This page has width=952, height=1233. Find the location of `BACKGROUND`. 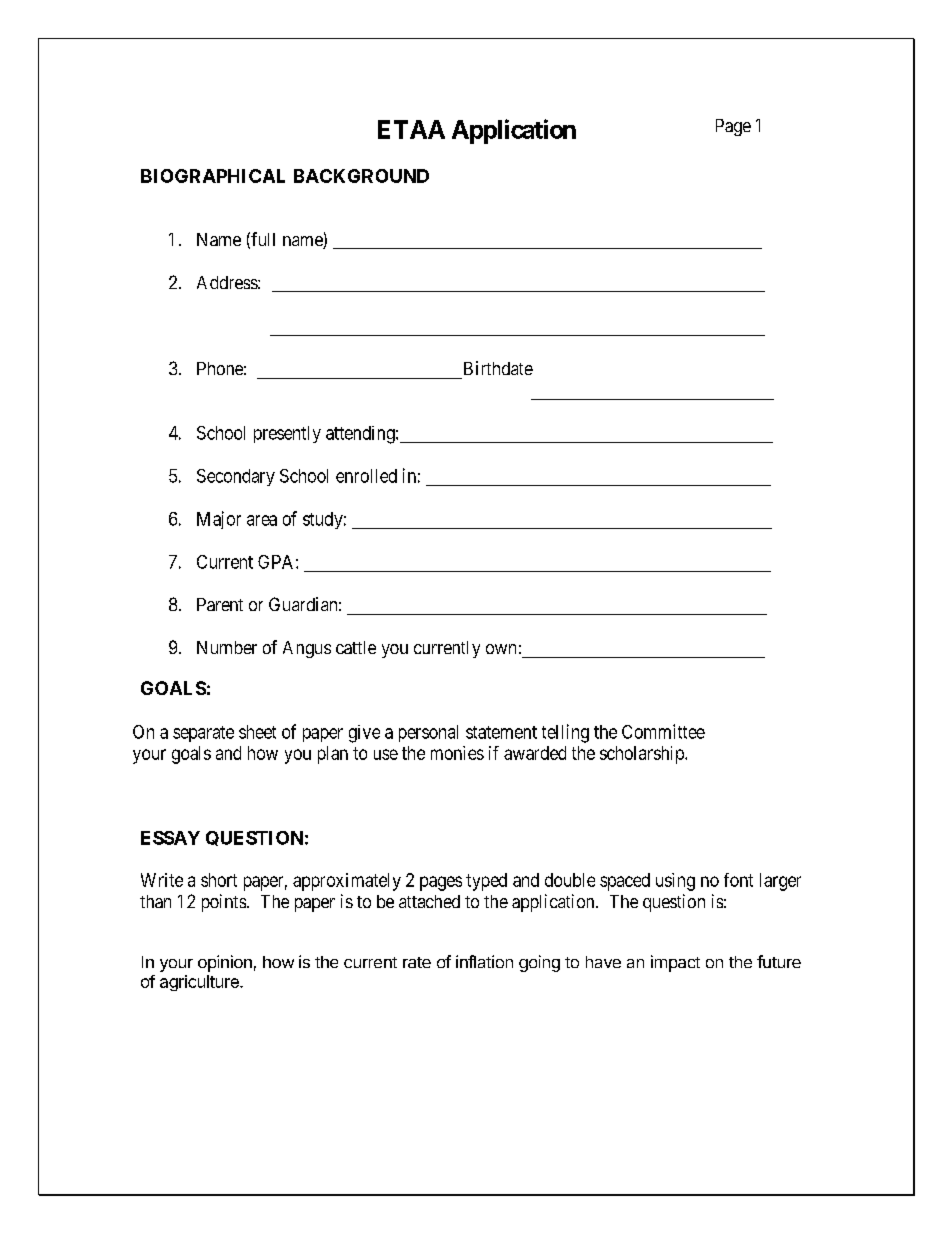

BACKGROUND is located at coordinates (361, 176).
